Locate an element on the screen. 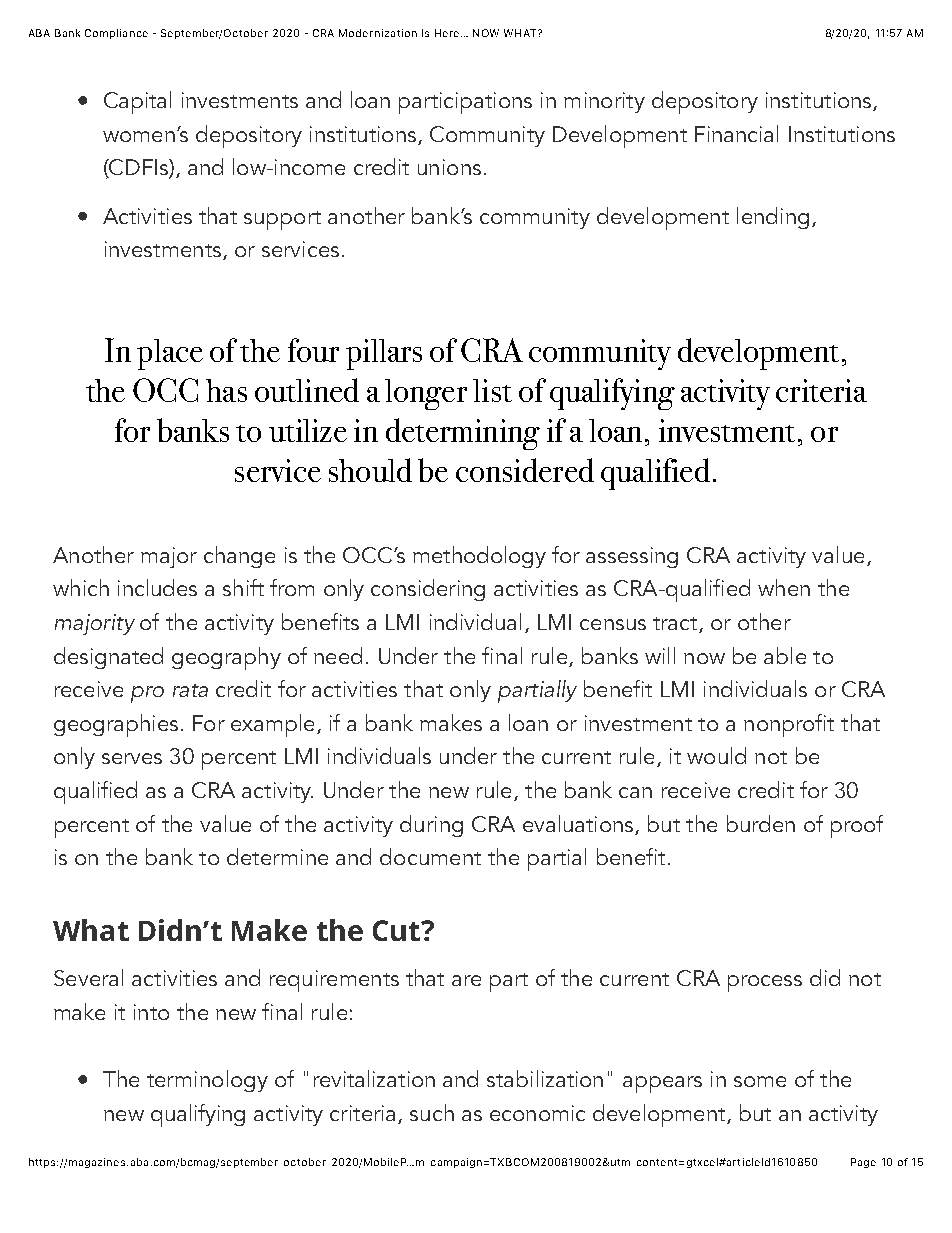 The width and height of the screenshot is (952, 1233). Cut is located at coordinates (397, 930).
